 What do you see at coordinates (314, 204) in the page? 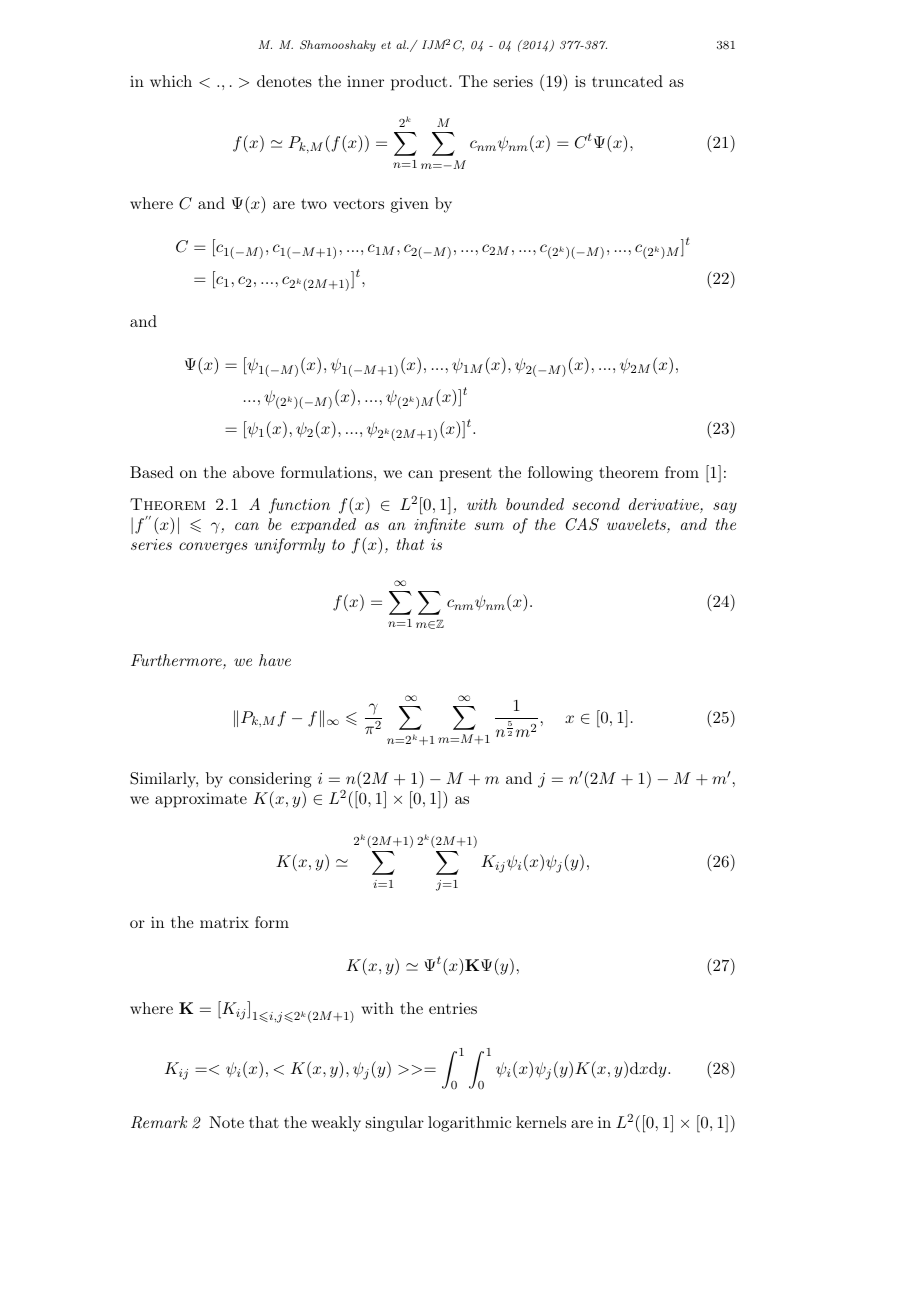
I see `two` at bounding box center [314, 204].
